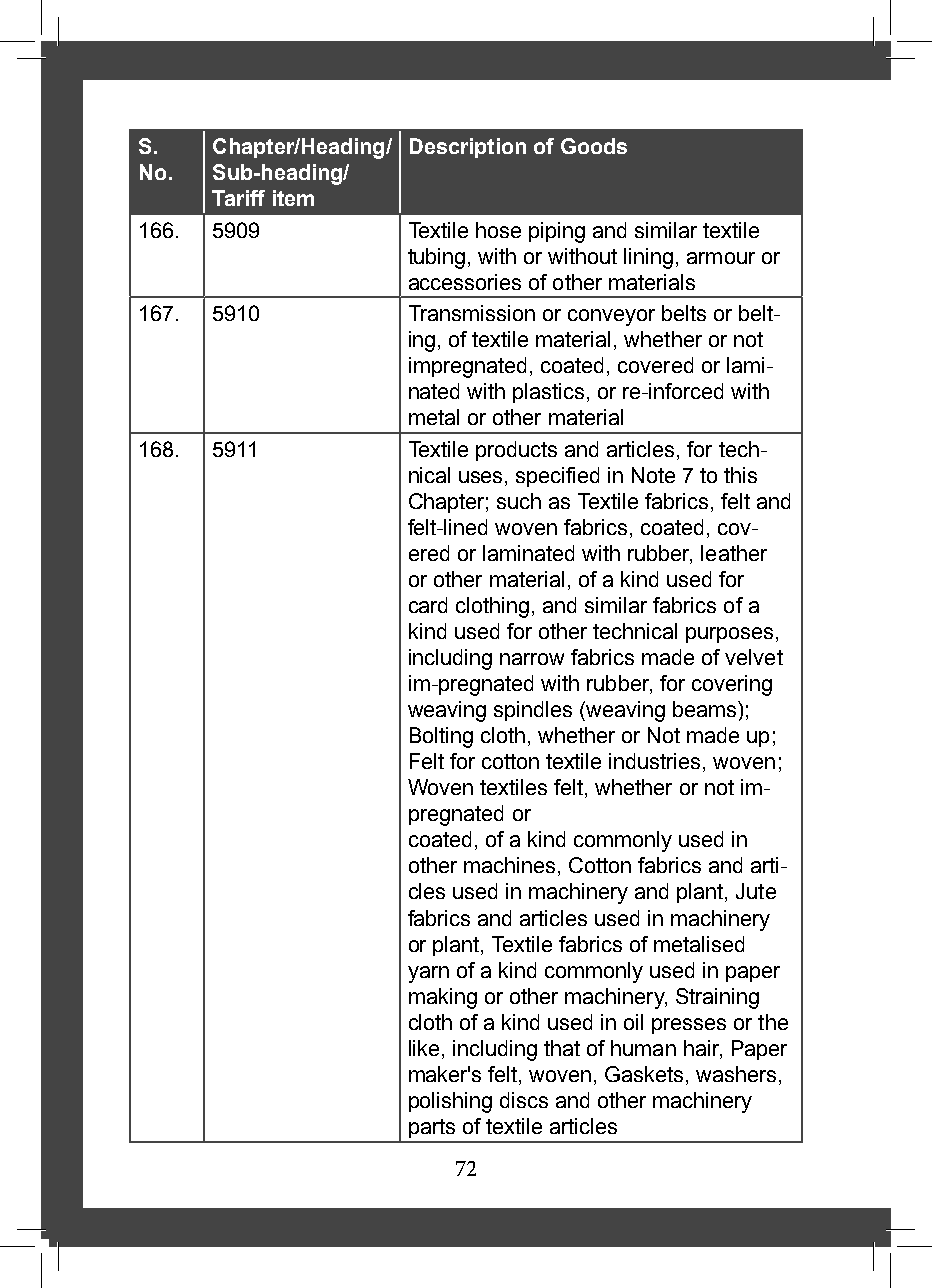  I want to click on leather, so click(734, 553).
